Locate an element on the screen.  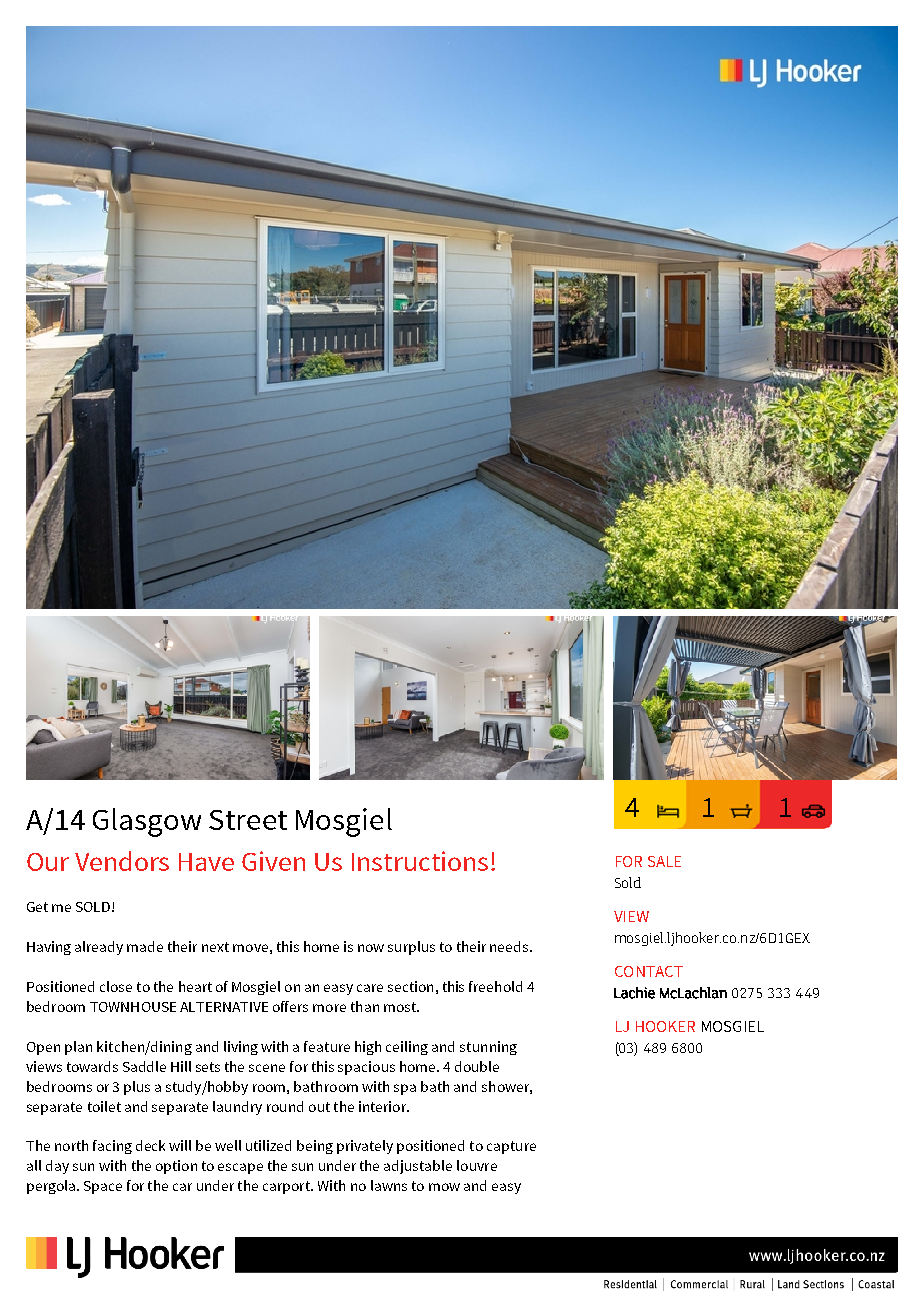
spacious is located at coordinates (366, 1068).
